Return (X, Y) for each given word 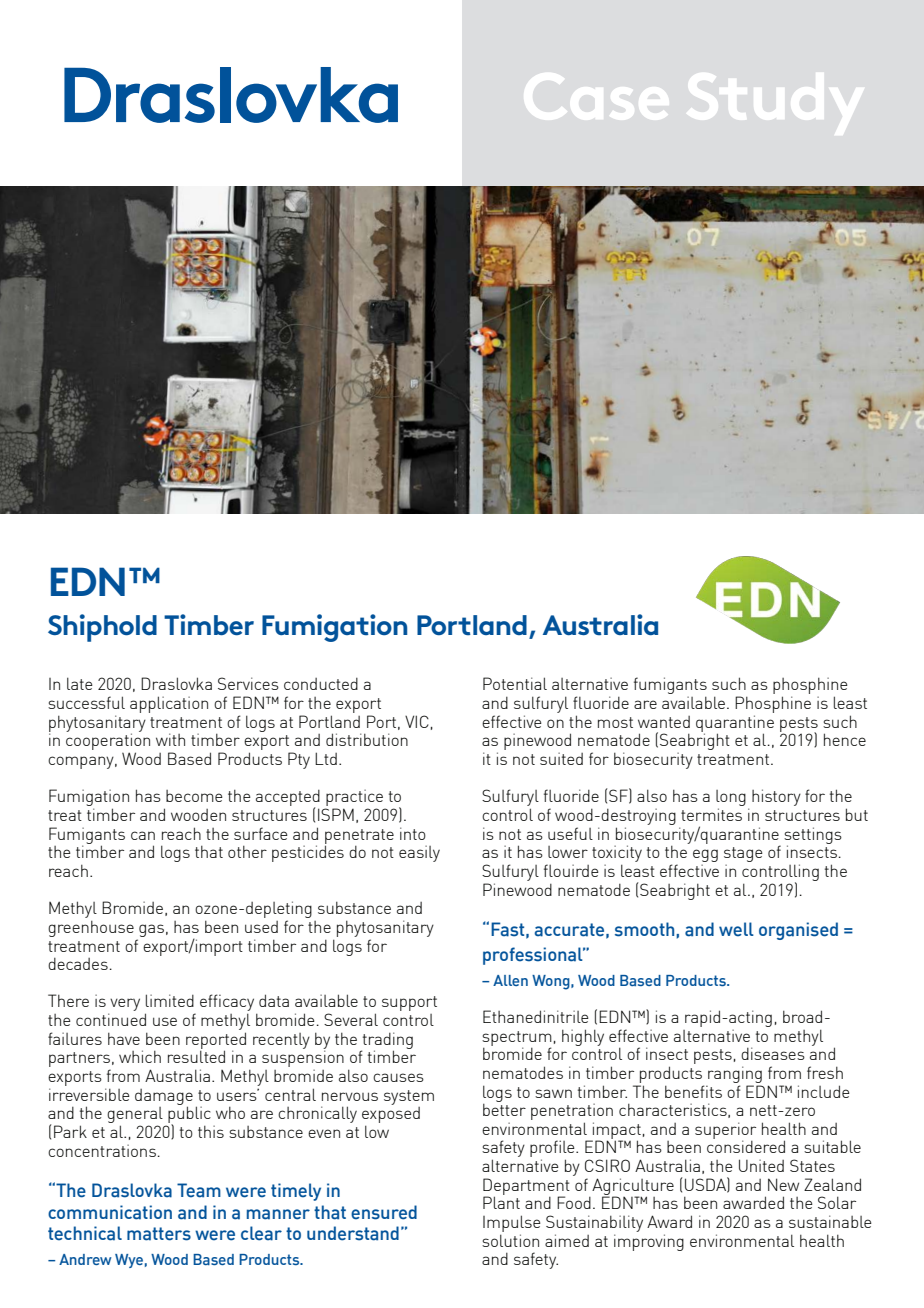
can (143, 835)
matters (159, 1234)
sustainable (830, 1221)
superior (725, 1131)
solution (510, 1240)
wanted (664, 722)
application (169, 704)
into (413, 833)
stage (743, 856)
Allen (510, 980)
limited (170, 1000)
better (504, 1109)
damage (164, 1098)
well (736, 929)
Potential (515, 683)
